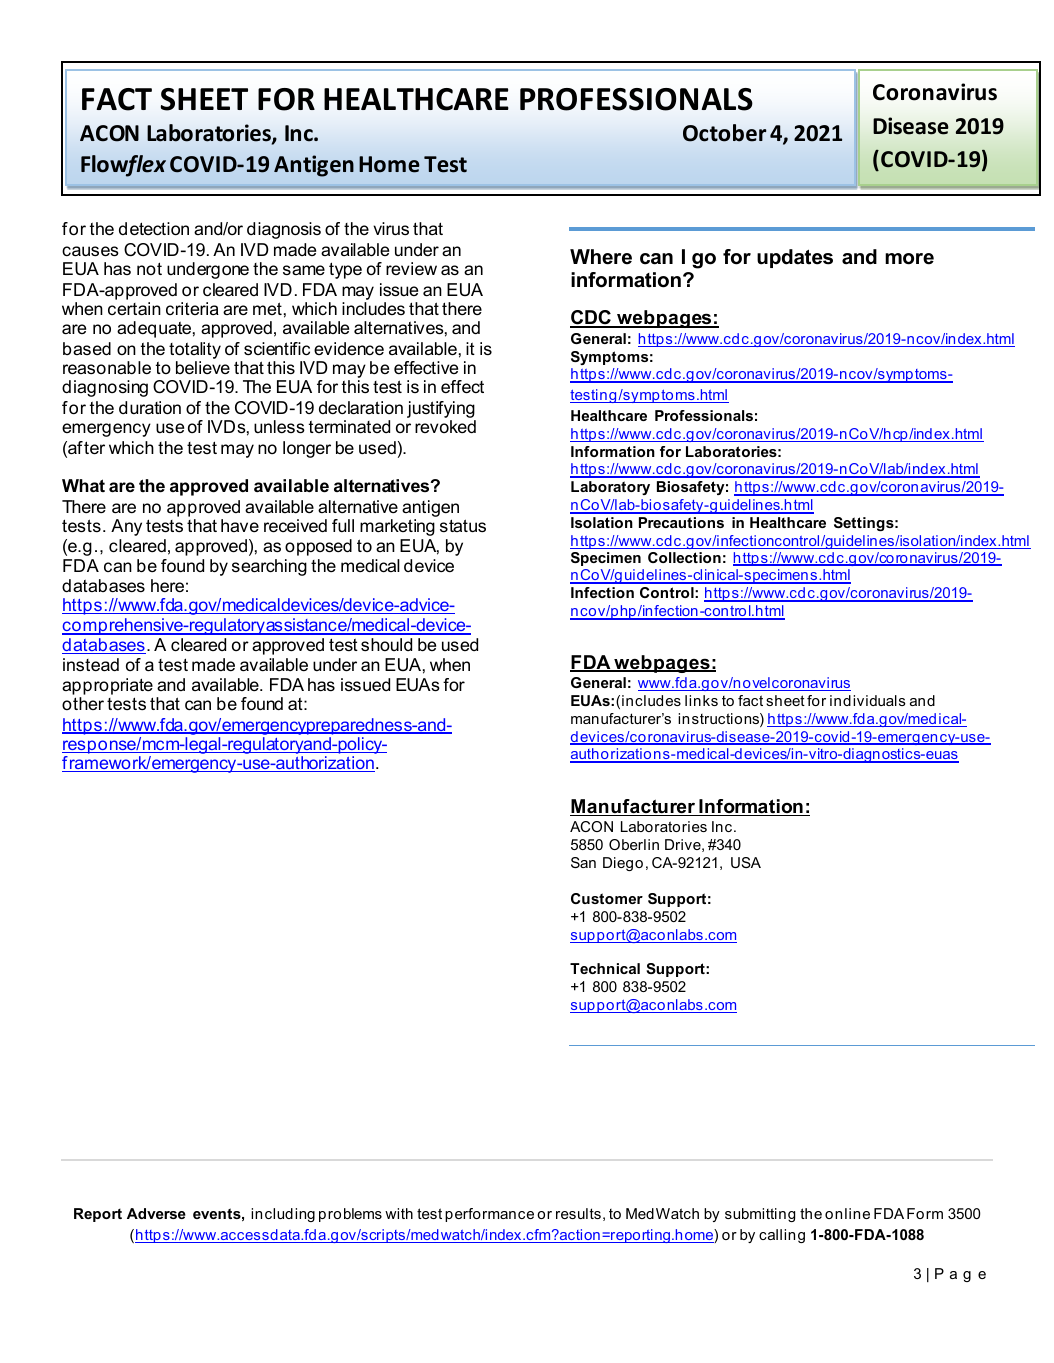 The width and height of the page is (1054, 1363). I want to click on USA, so click(746, 862).
